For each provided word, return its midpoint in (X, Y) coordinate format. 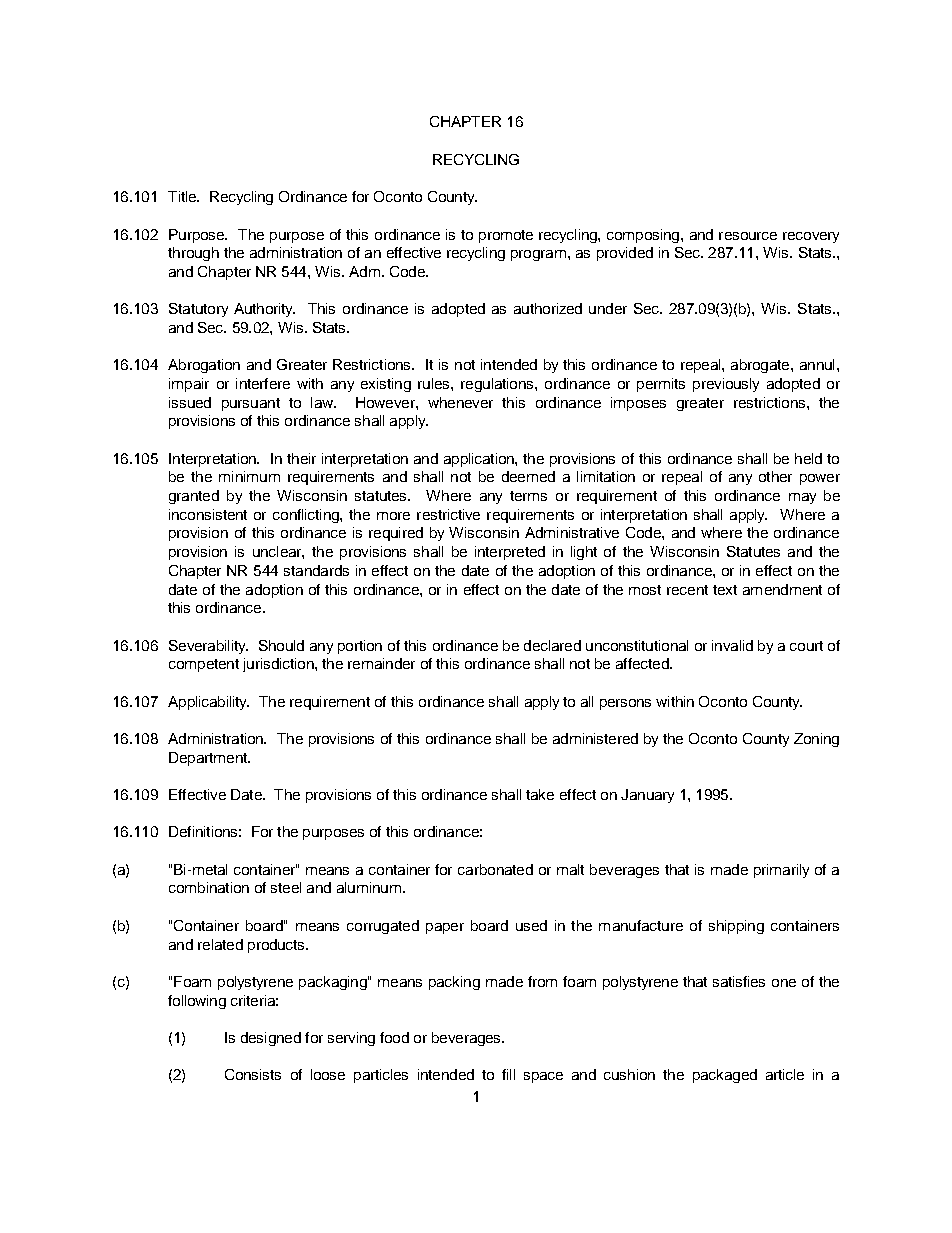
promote (506, 236)
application (480, 460)
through (193, 254)
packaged (725, 1076)
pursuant (251, 404)
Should (281, 645)
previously (726, 385)
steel (286, 887)
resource (748, 236)
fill (508, 1074)
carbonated (495, 869)
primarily (781, 871)
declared (552, 645)
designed (271, 1039)
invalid (732, 645)
